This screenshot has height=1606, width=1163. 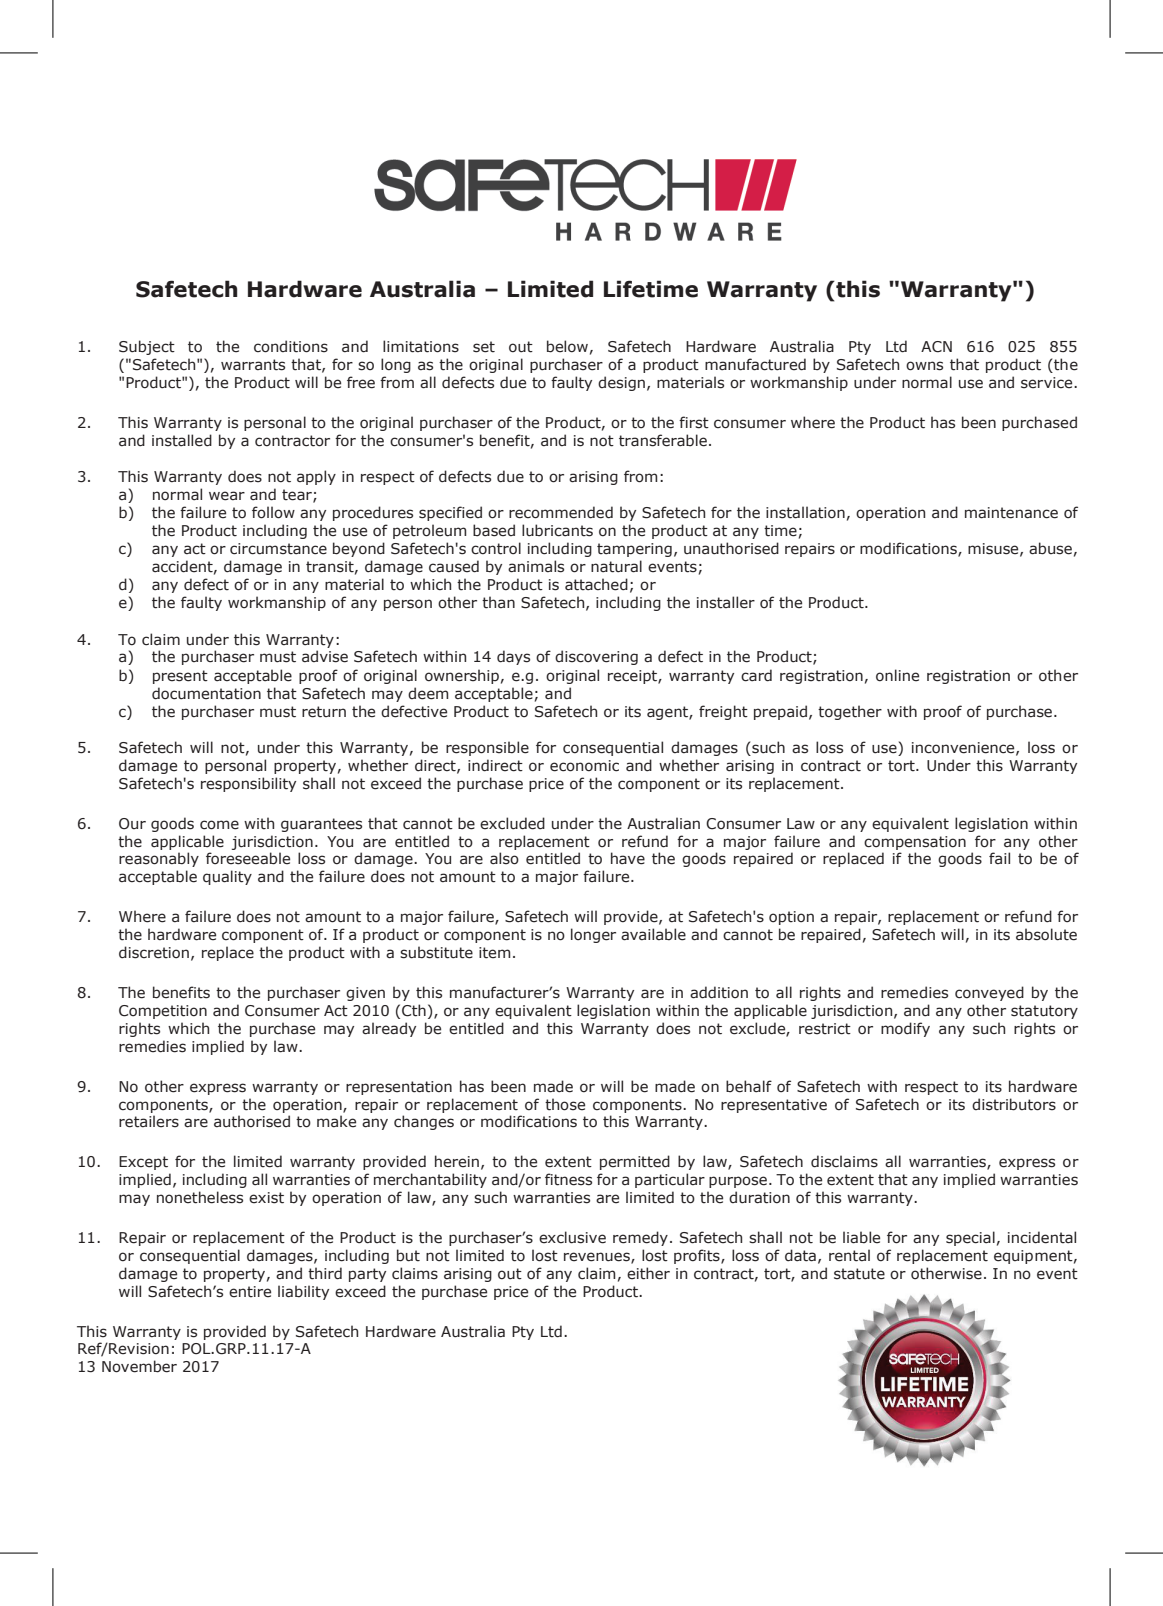 What do you see at coordinates (253, 365) in the screenshot?
I see `warrants` at bounding box center [253, 365].
